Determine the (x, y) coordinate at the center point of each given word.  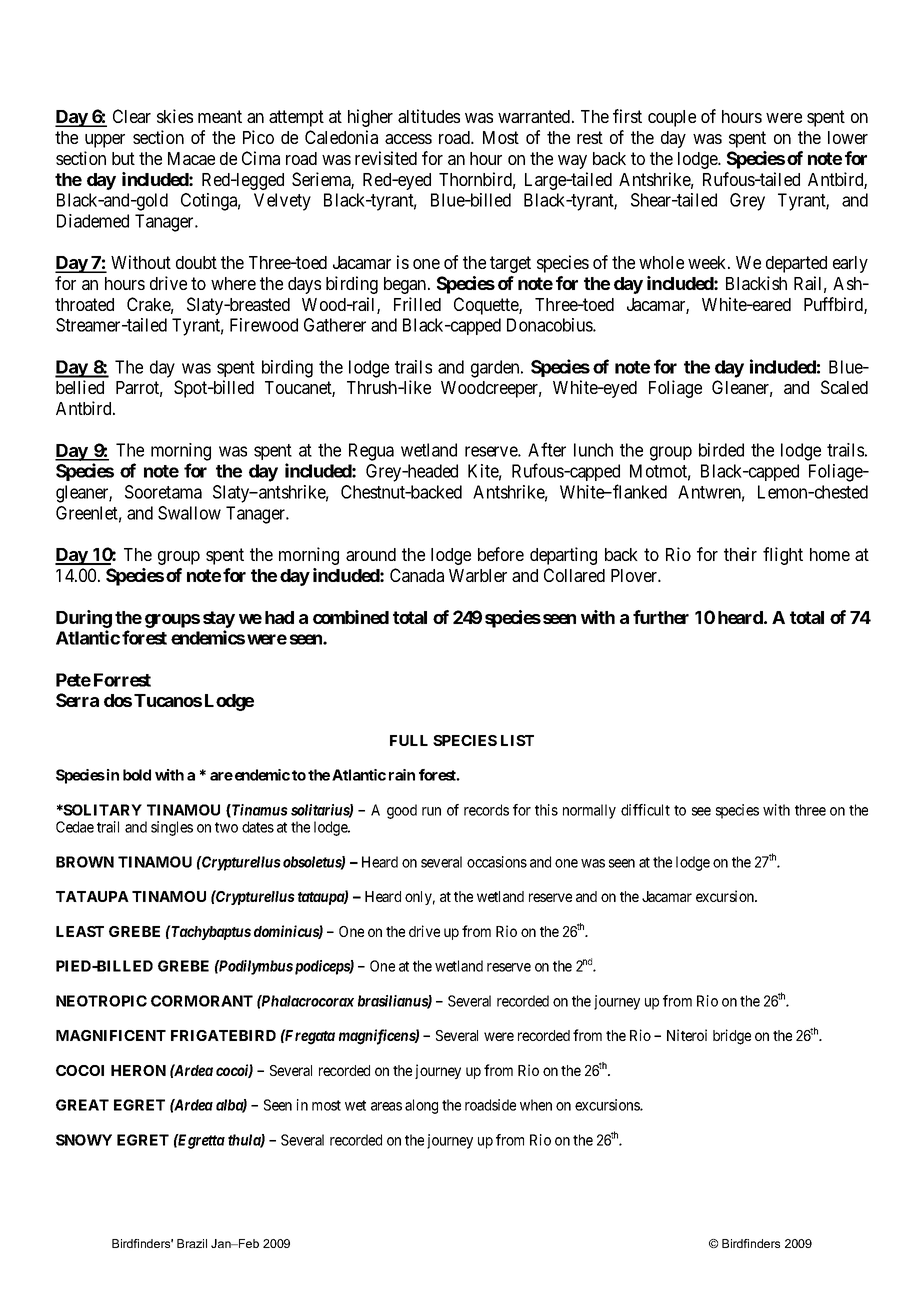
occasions (497, 862)
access (408, 139)
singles (172, 828)
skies (175, 116)
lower (848, 137)
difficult (645, 810)
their (740, 554)
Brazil (192, 1243)
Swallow (189, 513)
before (501, 554)
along (421, 1106)
